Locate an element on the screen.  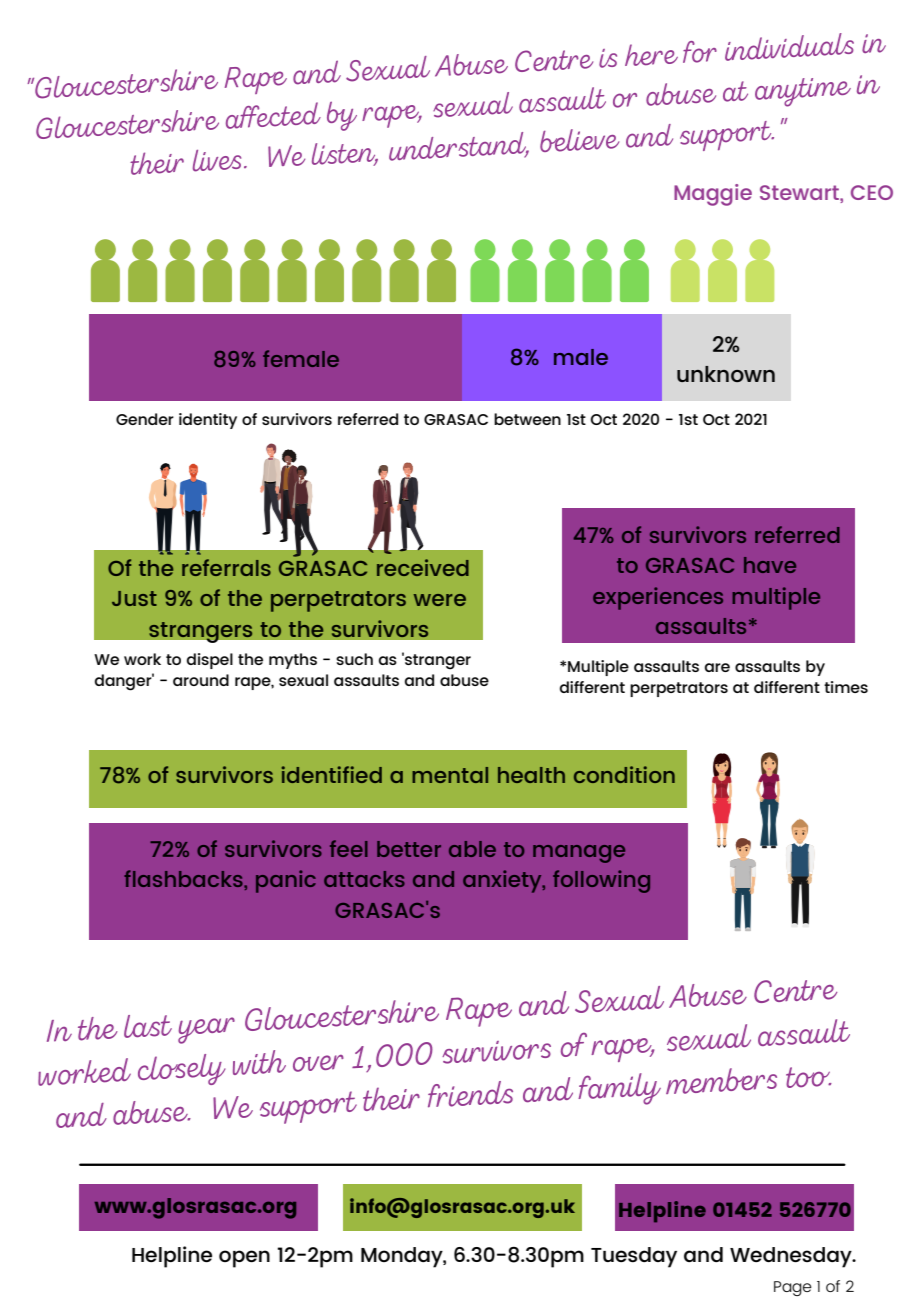
unknown is located at coordinates (726, 374).
